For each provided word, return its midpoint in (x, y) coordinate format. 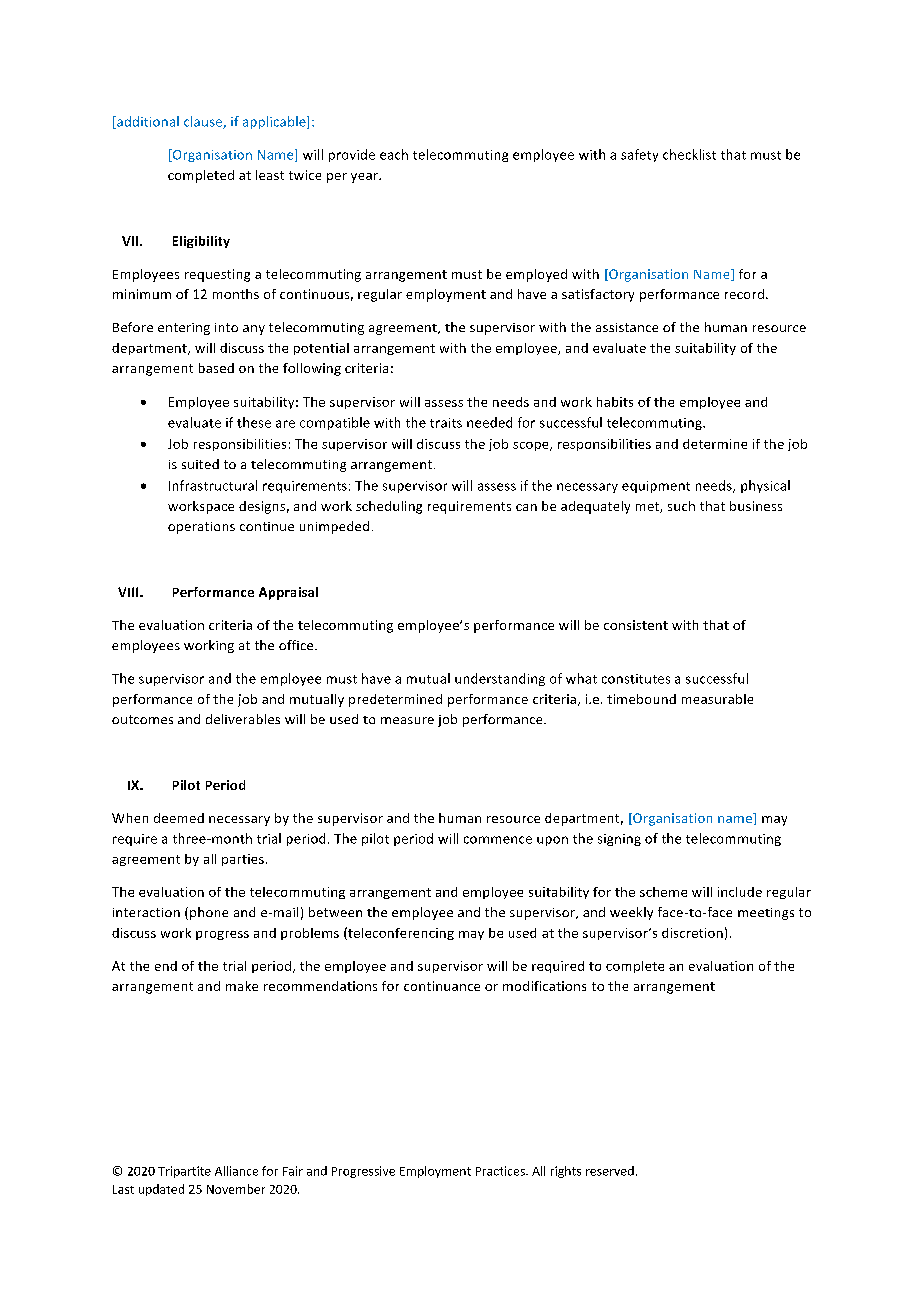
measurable (717, 699)
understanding (500, 679)
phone (209, 913)
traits (446, 423)
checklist (689, 154)
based (216, 368)
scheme (663, 892)
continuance (442, 986)
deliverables (243, 719)
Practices (501, 1171)
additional (147, 122)
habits (615, 402)
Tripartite (184, 1172)
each (394, 154)
